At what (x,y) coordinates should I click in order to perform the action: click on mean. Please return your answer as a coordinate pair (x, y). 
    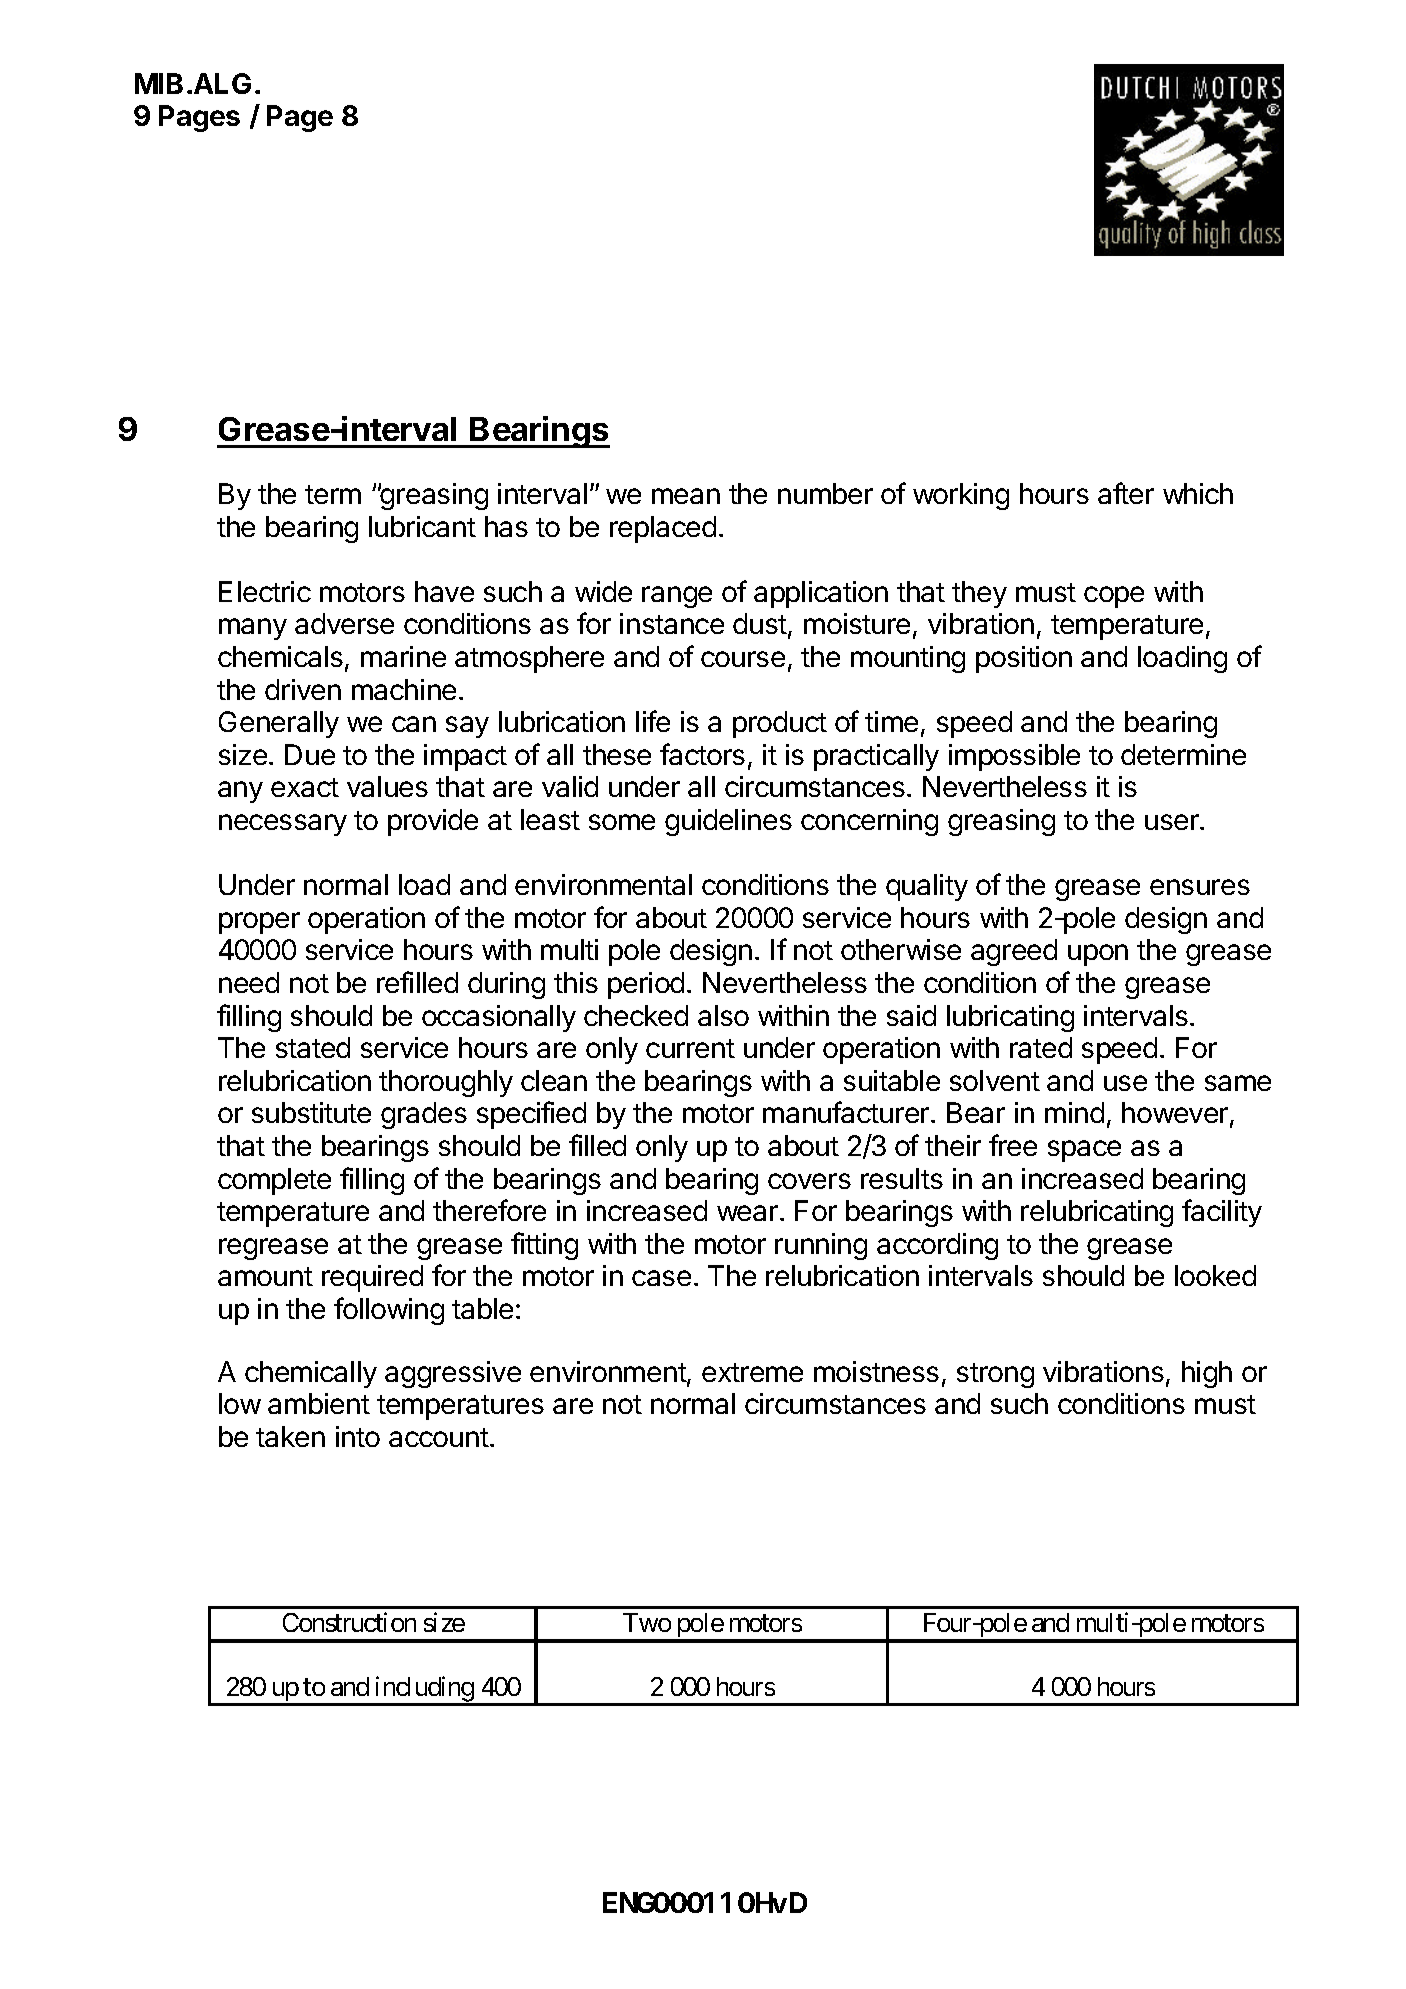
    Looking at the image, I should click on (686, 496).
